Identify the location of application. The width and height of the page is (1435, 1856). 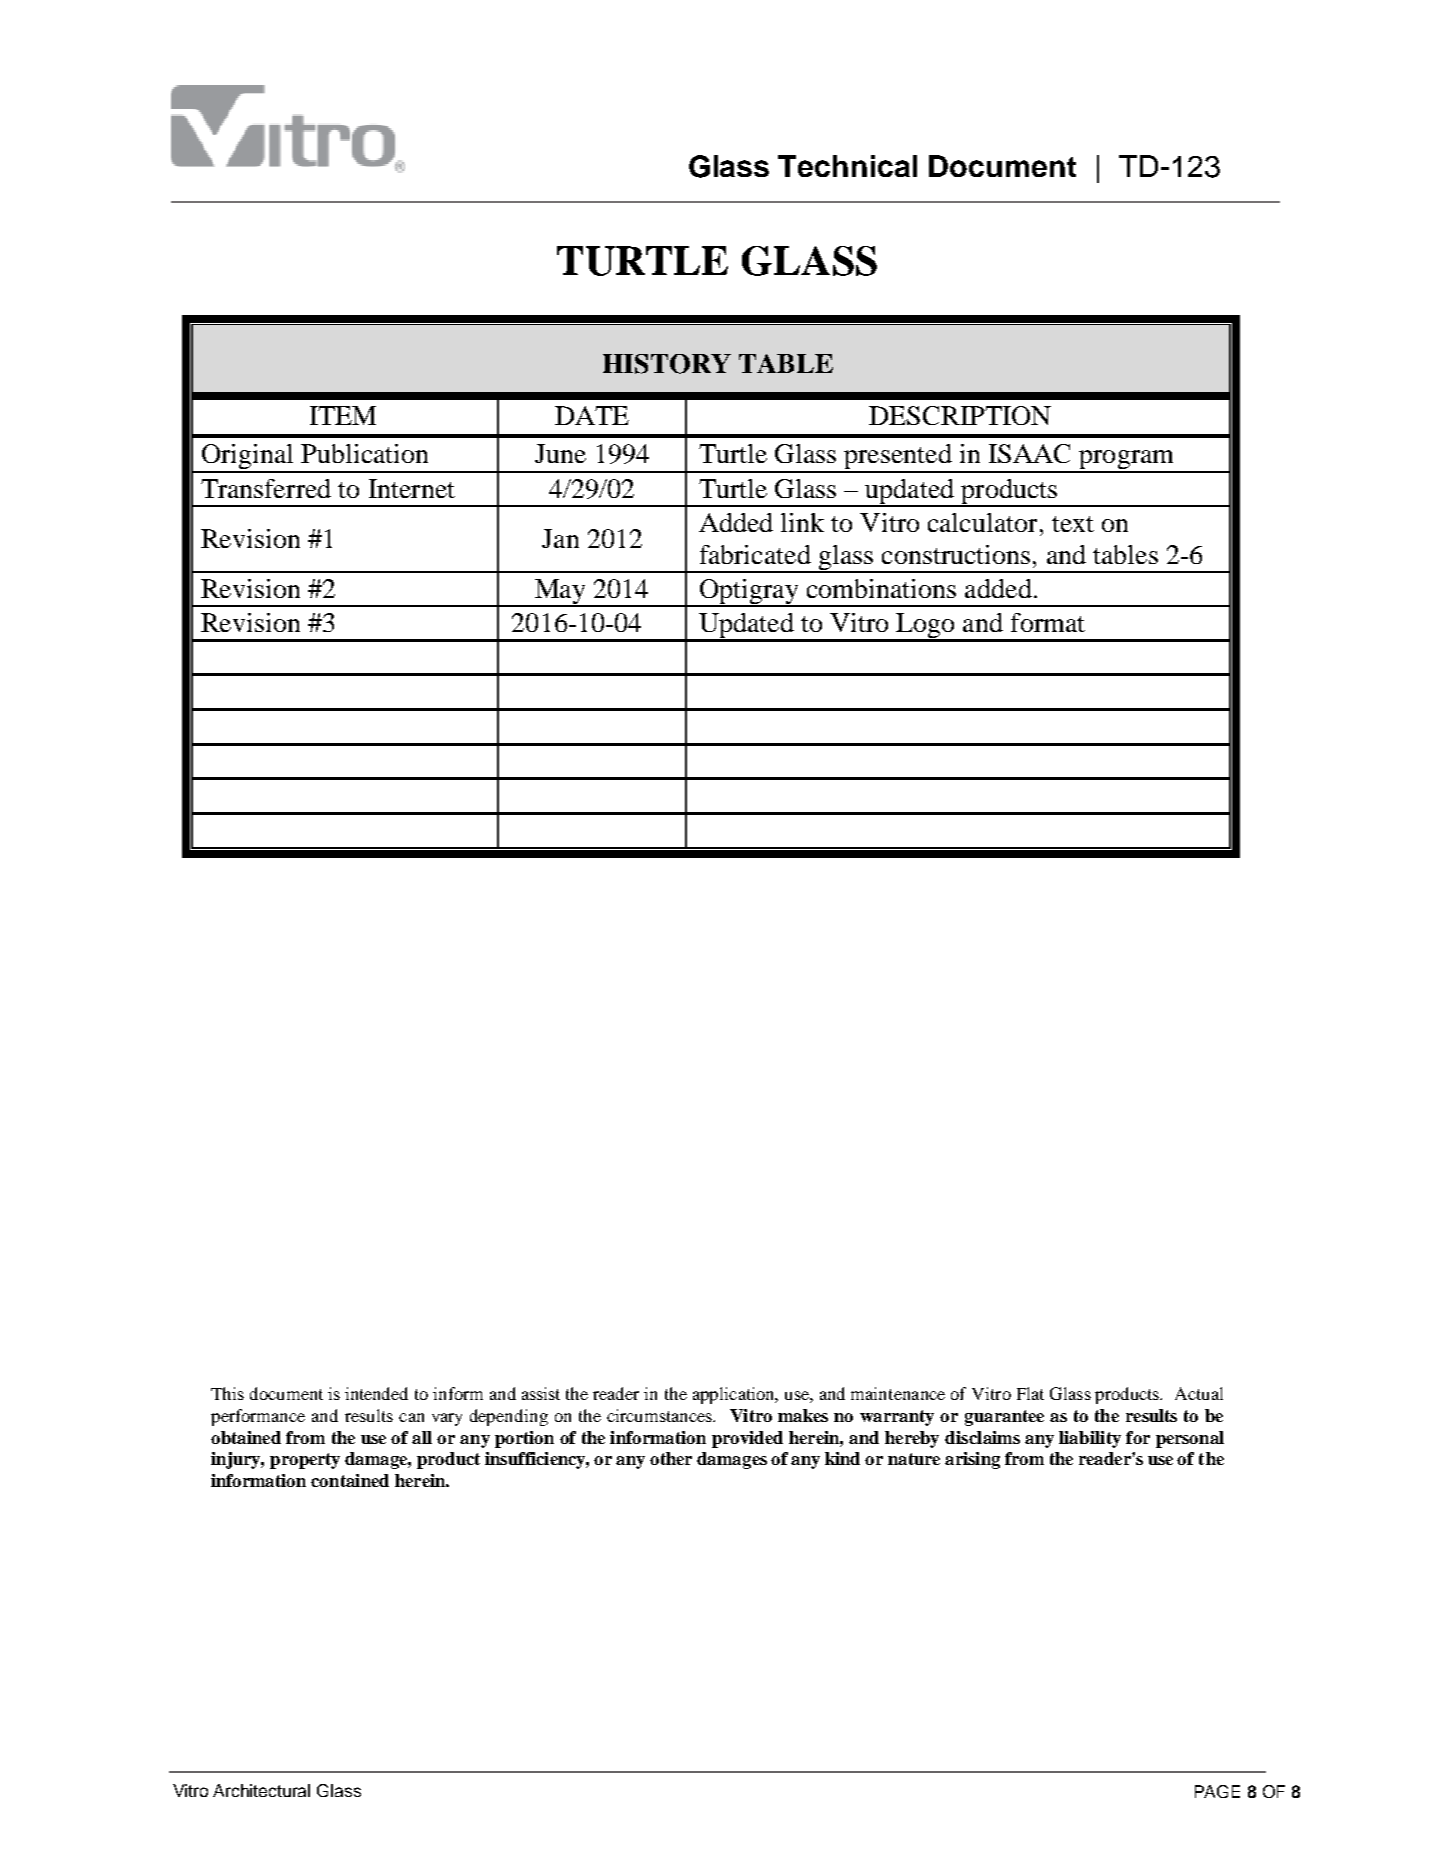
(735, 1395).
